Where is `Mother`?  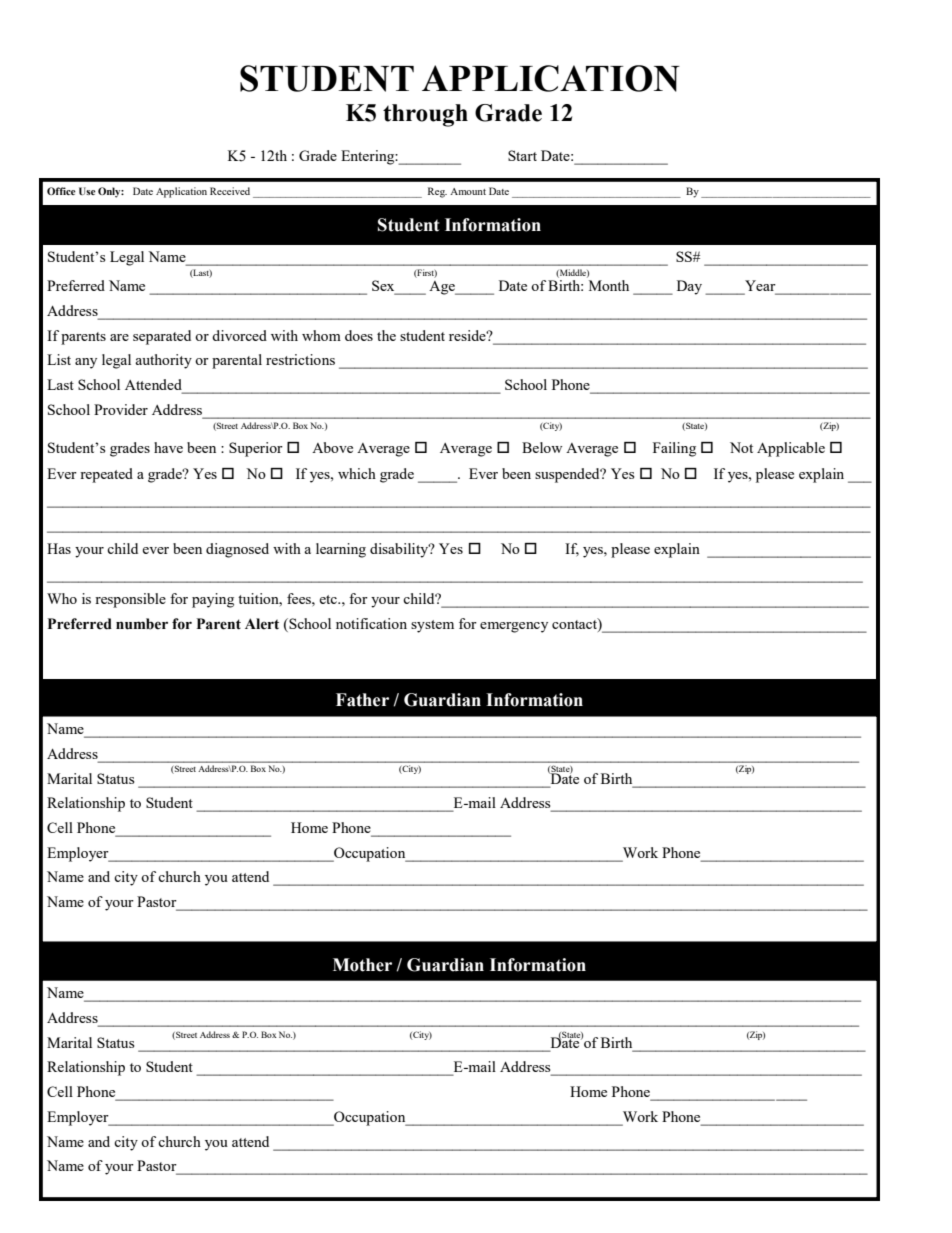 Mother is located at coordinates (362, 965).
